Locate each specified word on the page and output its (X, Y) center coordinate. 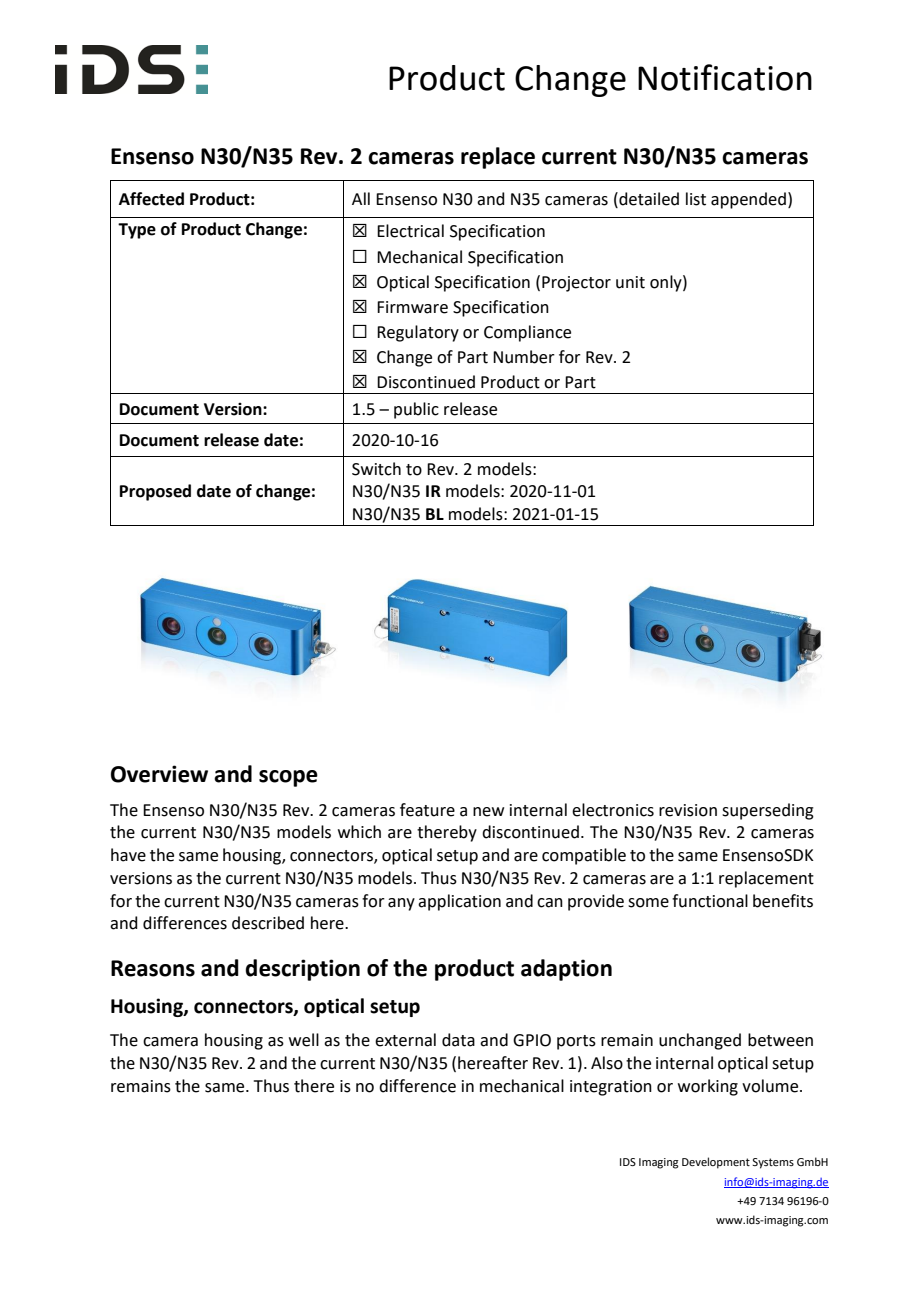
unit (630, 282)
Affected (151, 199)
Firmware (412, 307)
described (268, 923)
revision (688, 810)
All (361, 198)
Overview (159, 774)
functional (710, 901)
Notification (725, 77)
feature (427, 810)
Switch (376, 469)
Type (137, 231)
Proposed (155, 492)
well (304, 1040)
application (459, 902)
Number (524, 357)
